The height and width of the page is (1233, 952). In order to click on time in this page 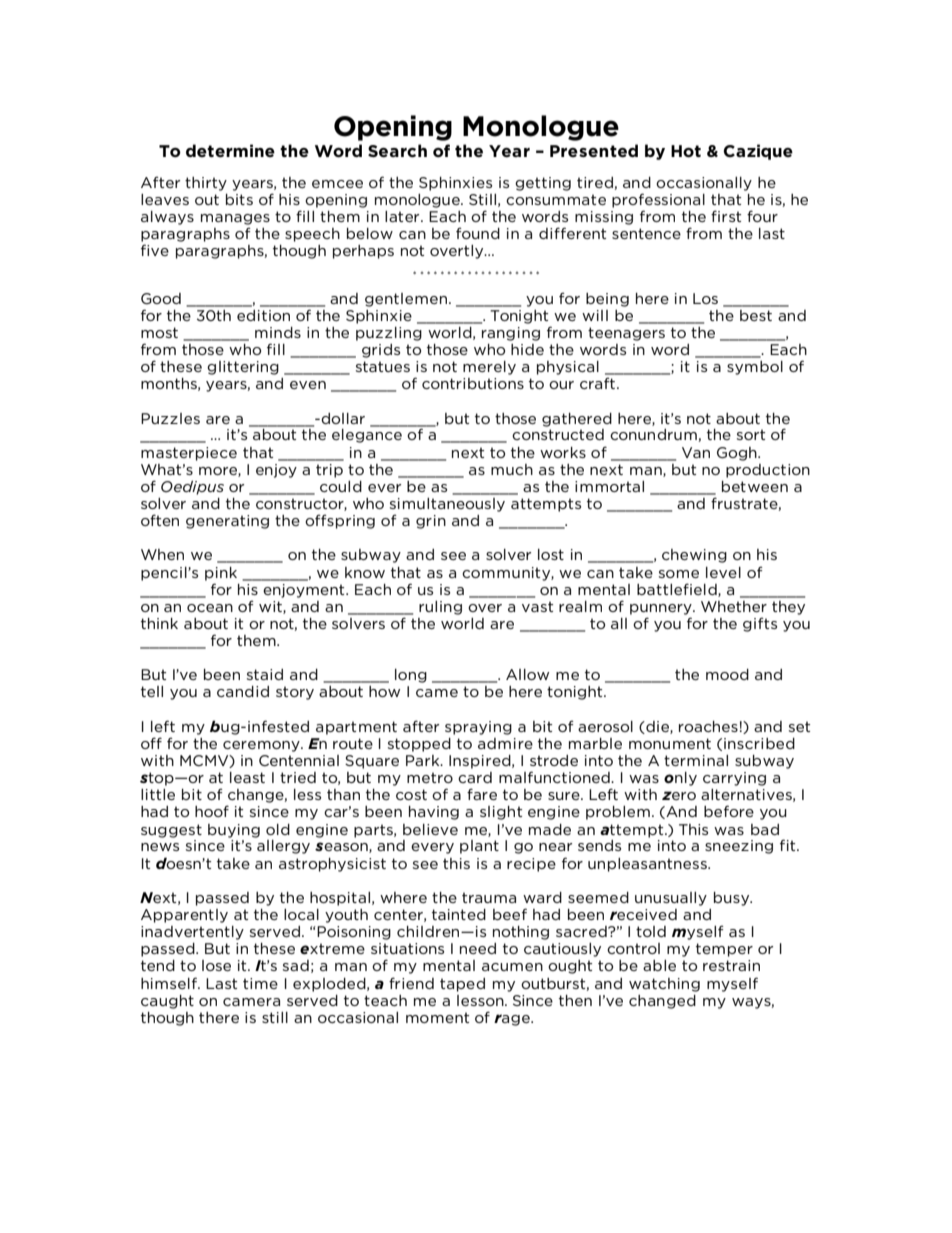, I will do `click(260, 983)`.
